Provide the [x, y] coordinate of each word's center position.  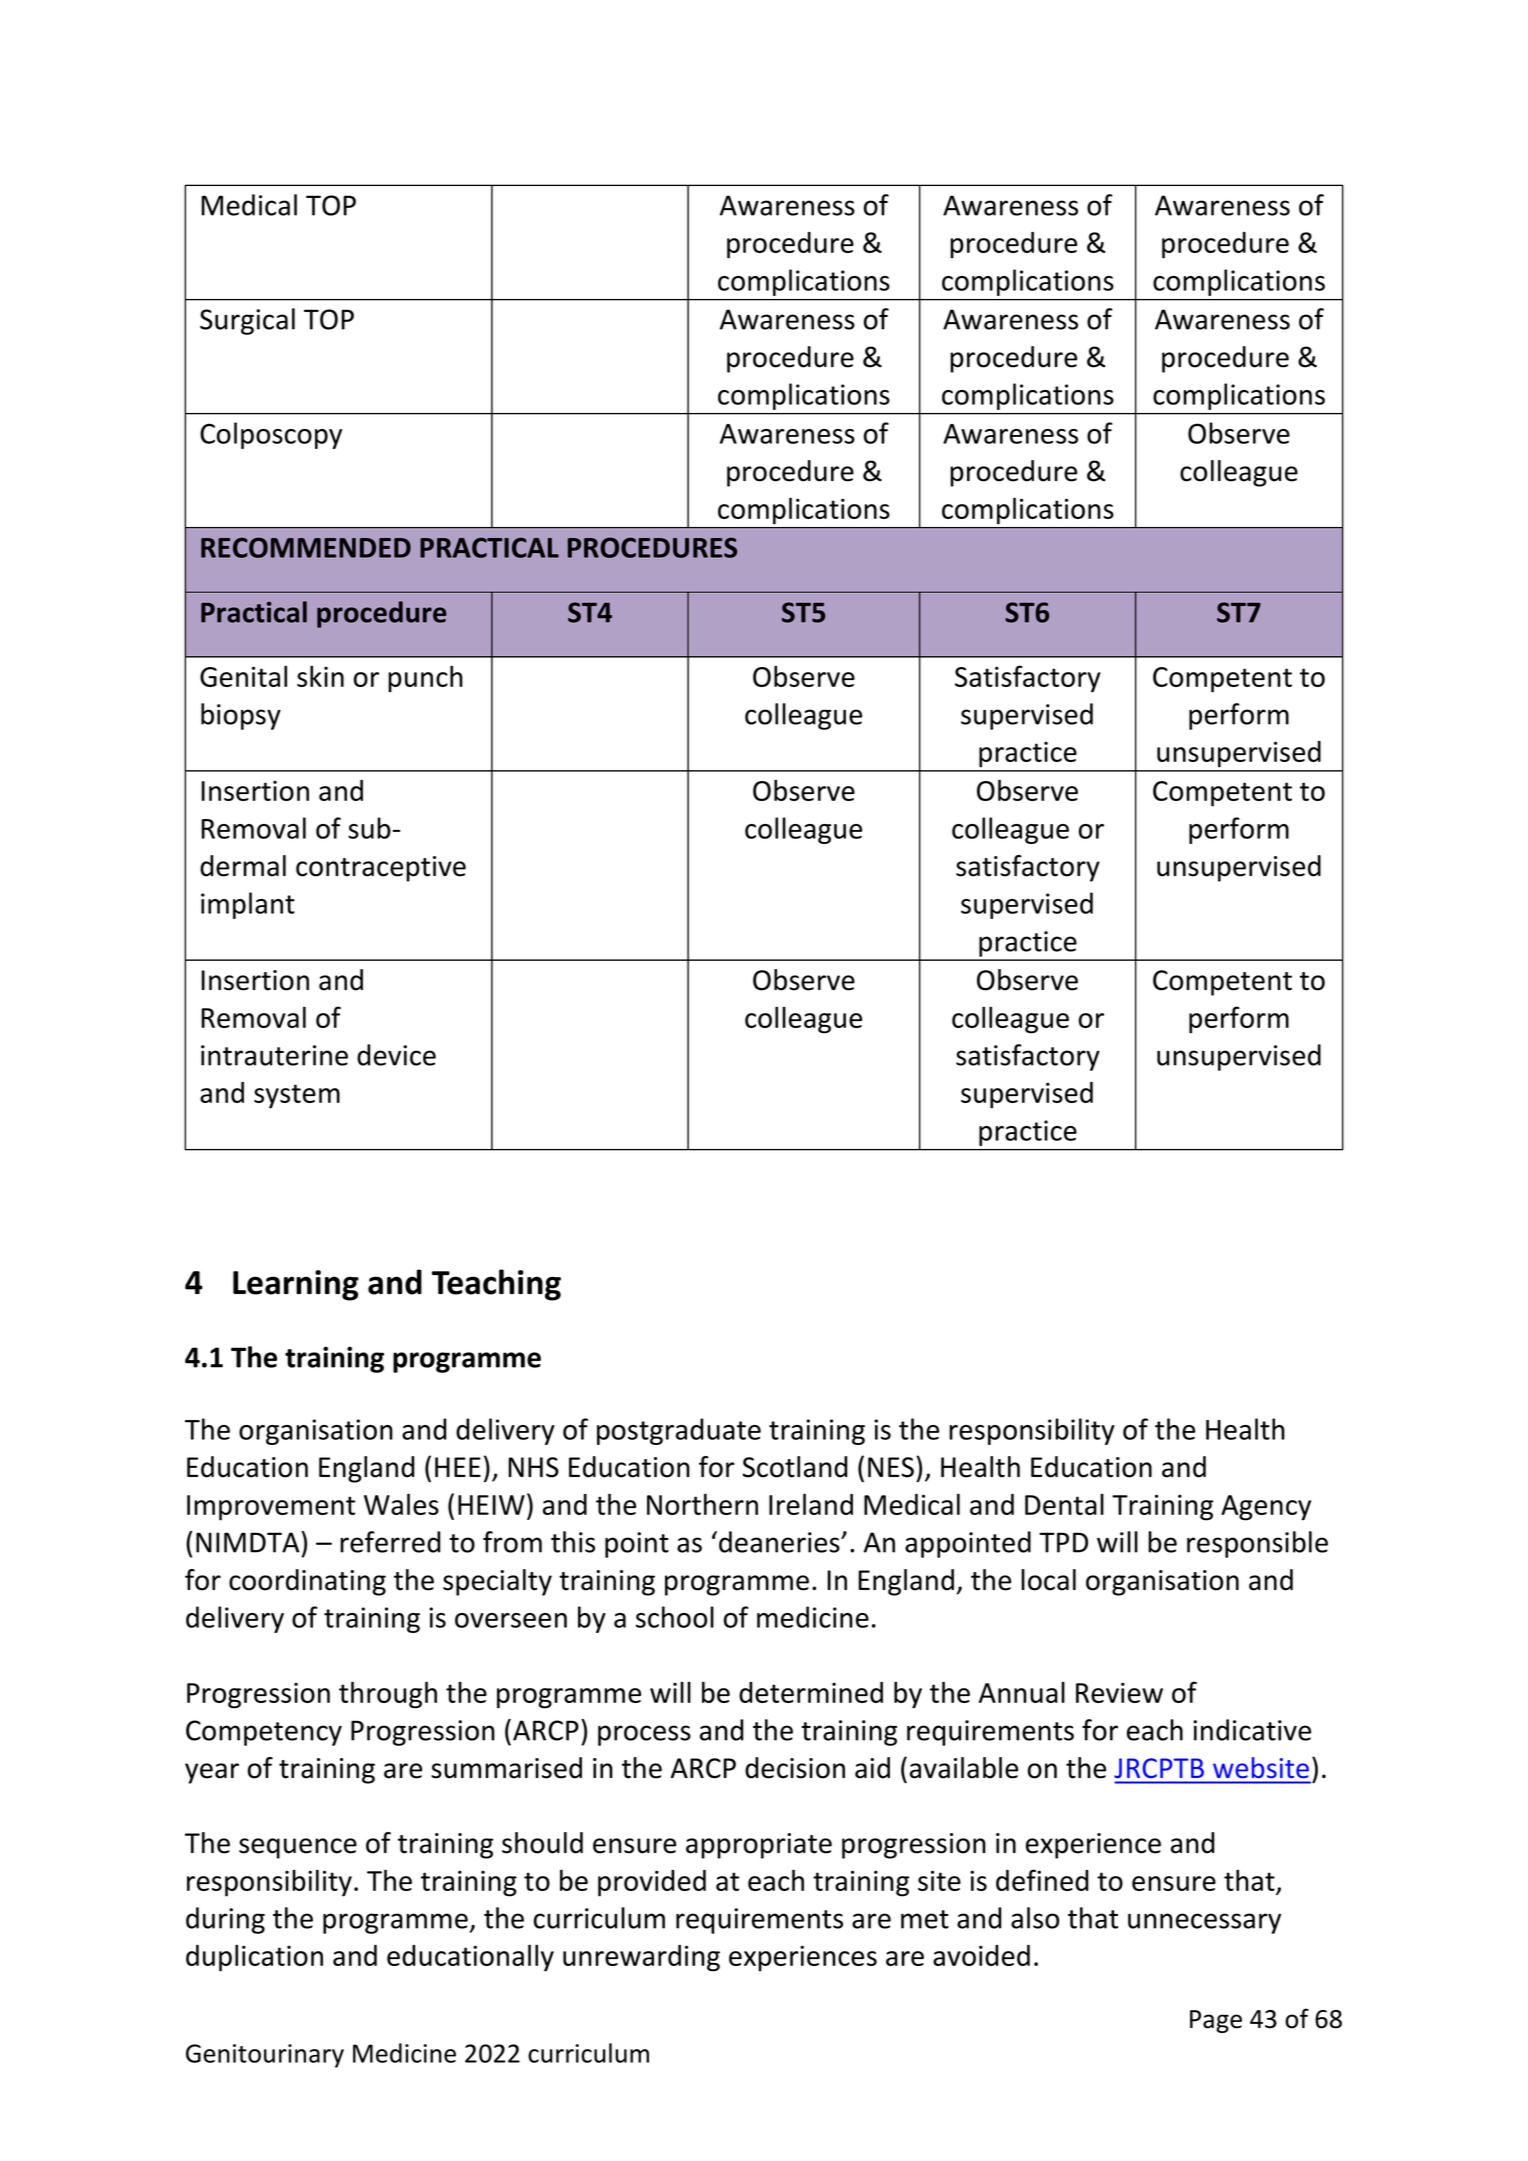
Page [1216, 2021]
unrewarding [641, 1958]
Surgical [247, 321]
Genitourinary [265, 2056]
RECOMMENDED [306, 547]
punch [425, 679]
